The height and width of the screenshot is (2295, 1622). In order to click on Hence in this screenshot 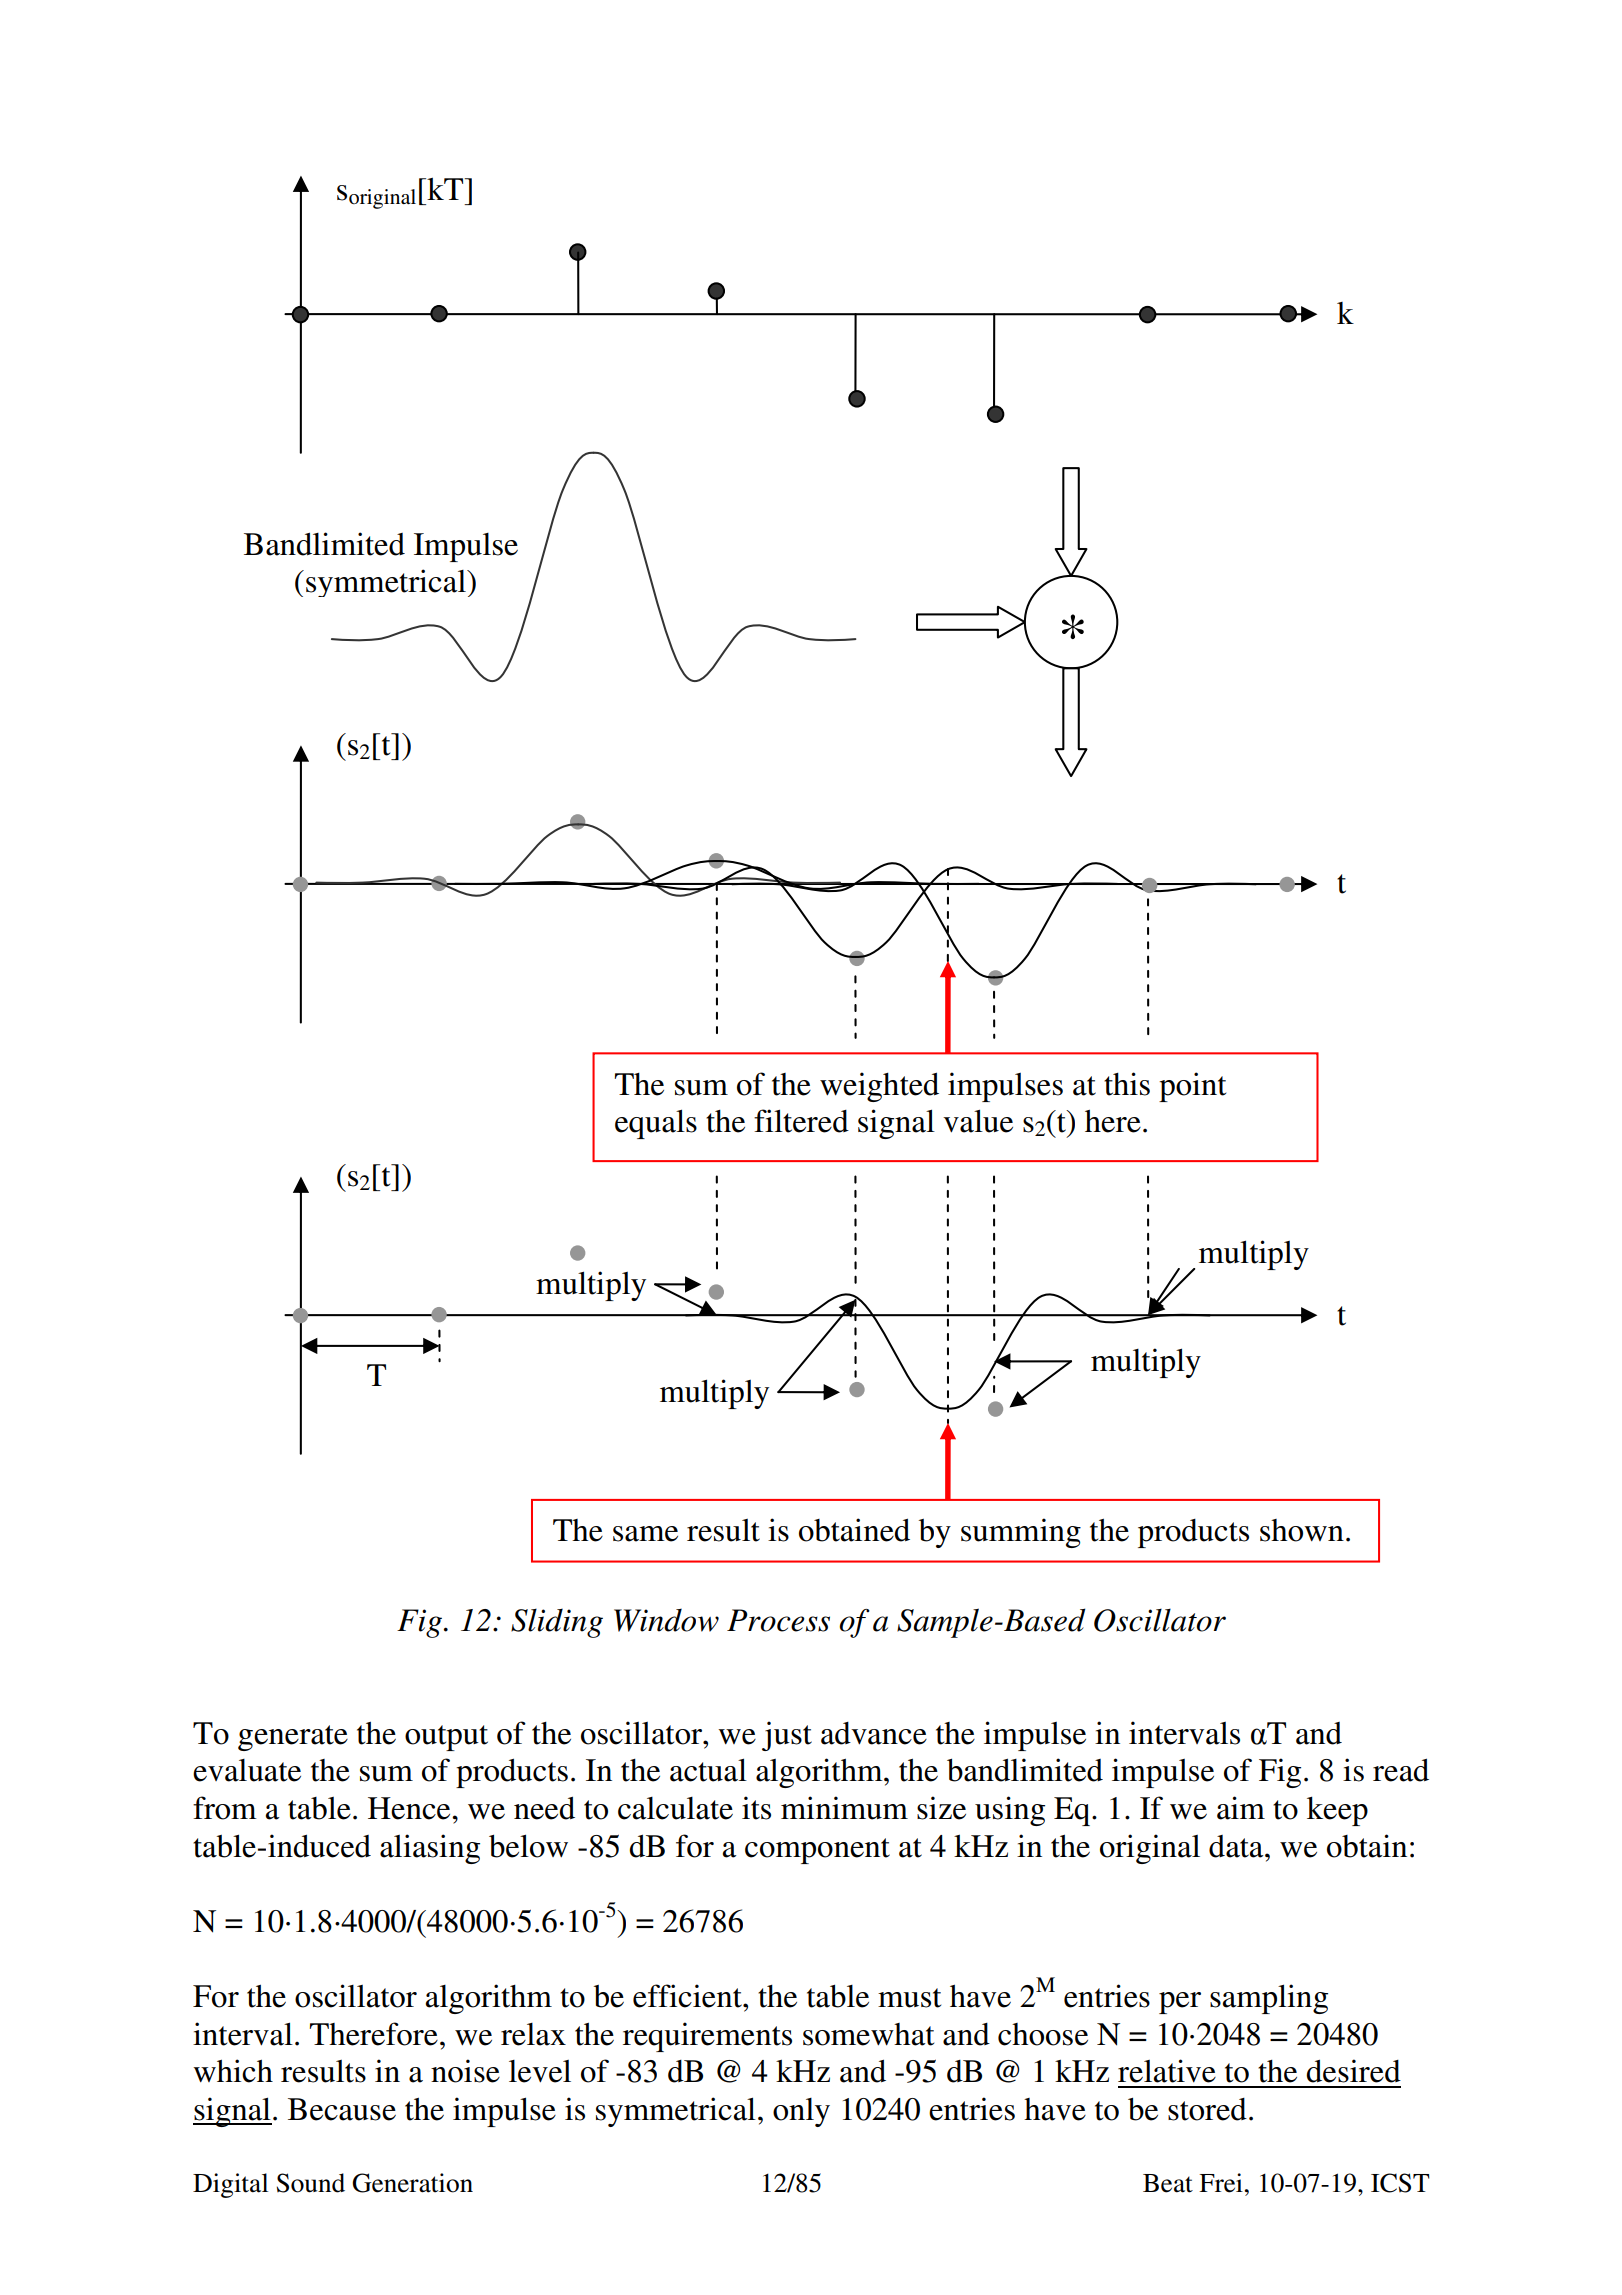, I will do `click(410, 1808)`.
